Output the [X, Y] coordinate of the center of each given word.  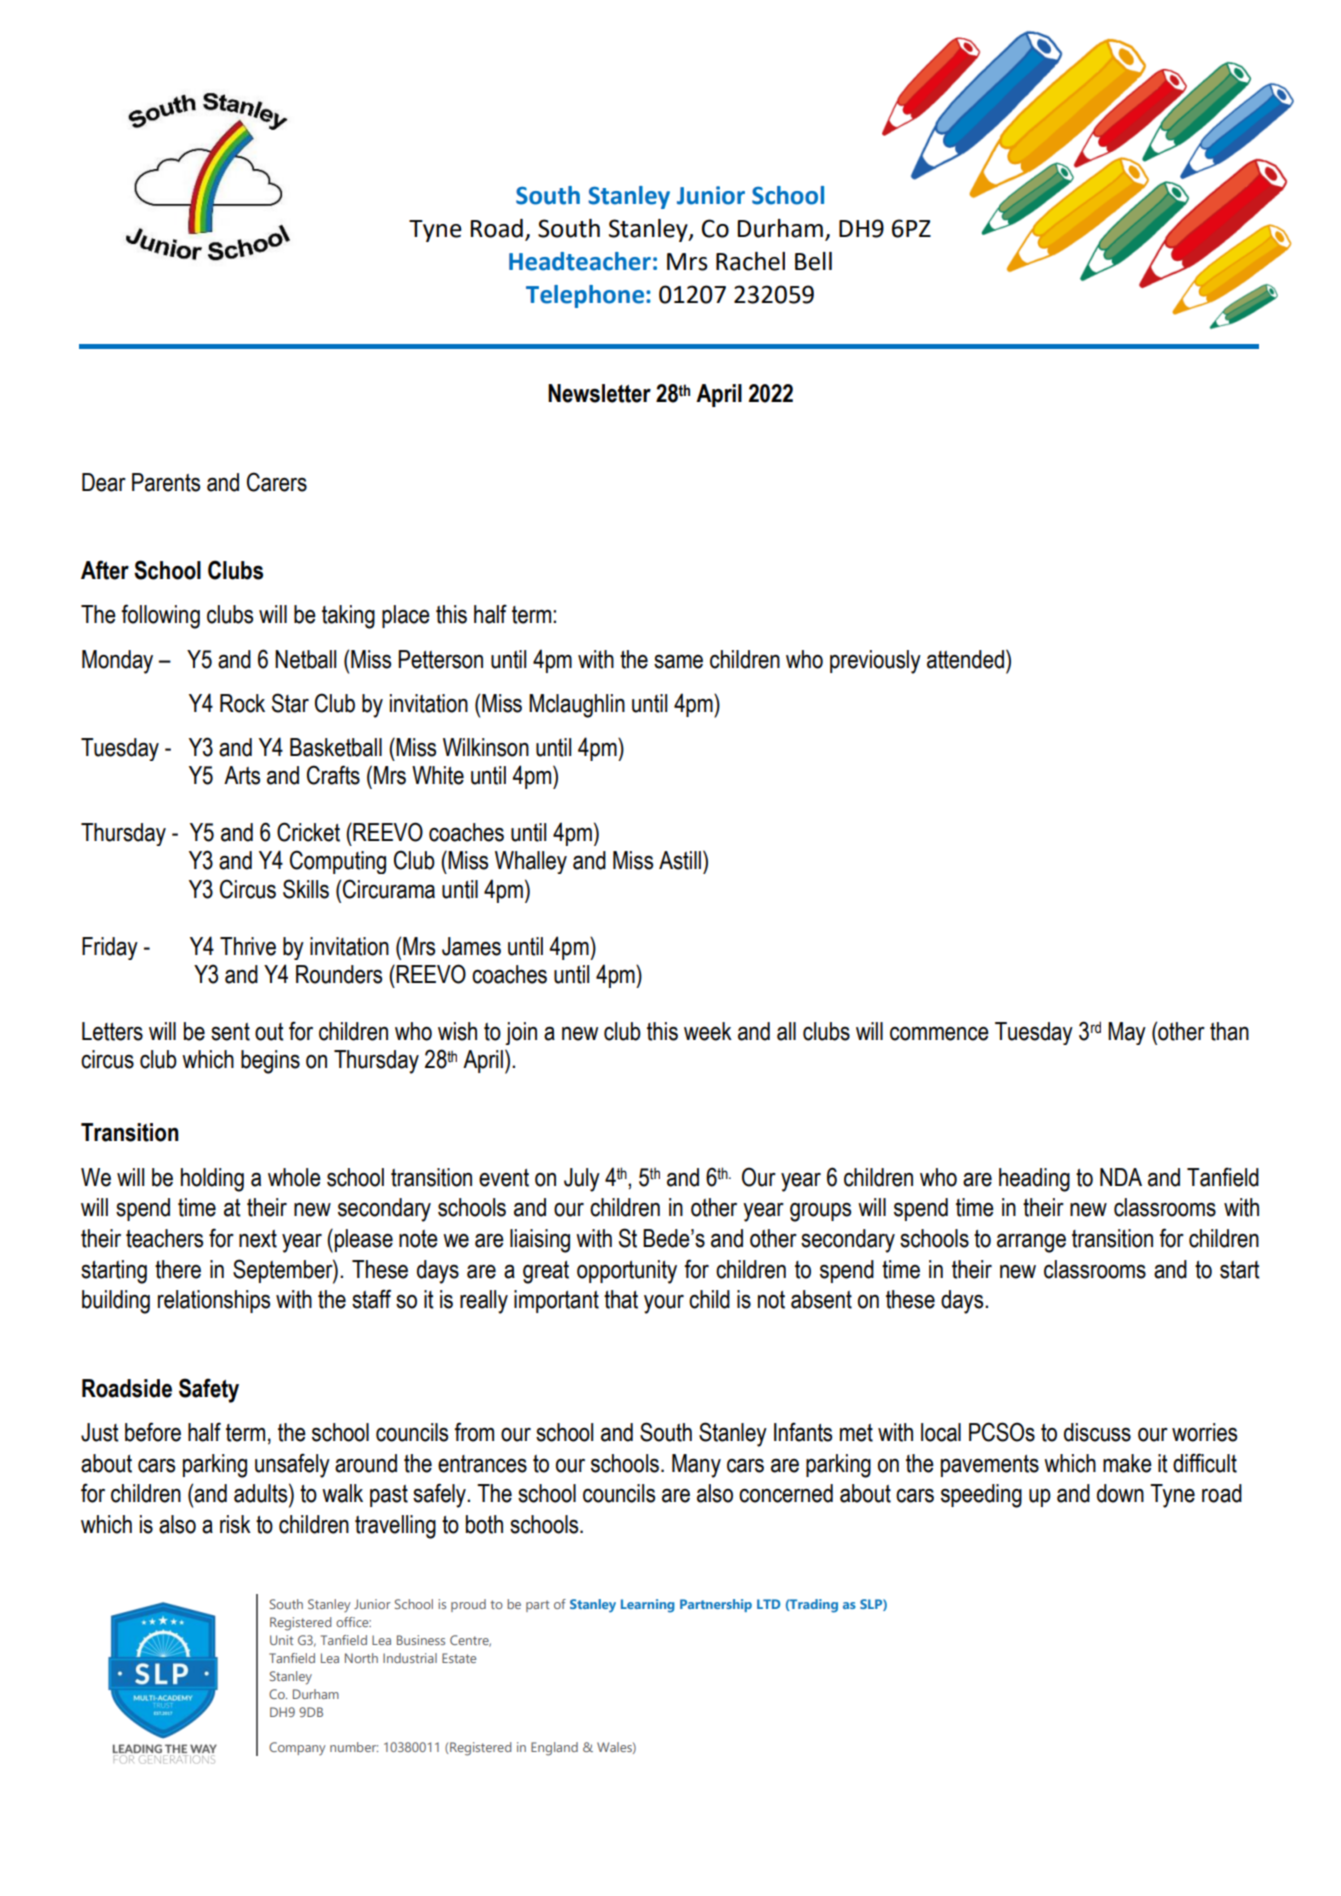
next [258, 1239]
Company [297, 1748]
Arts [242, 775]
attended [965, 659]
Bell [813, 261]
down [1120, 1493]
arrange [1031, 1243]
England [554, 1749]
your [664, 1304]
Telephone [585, 296]
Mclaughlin [577, 706]
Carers [277, 482]
